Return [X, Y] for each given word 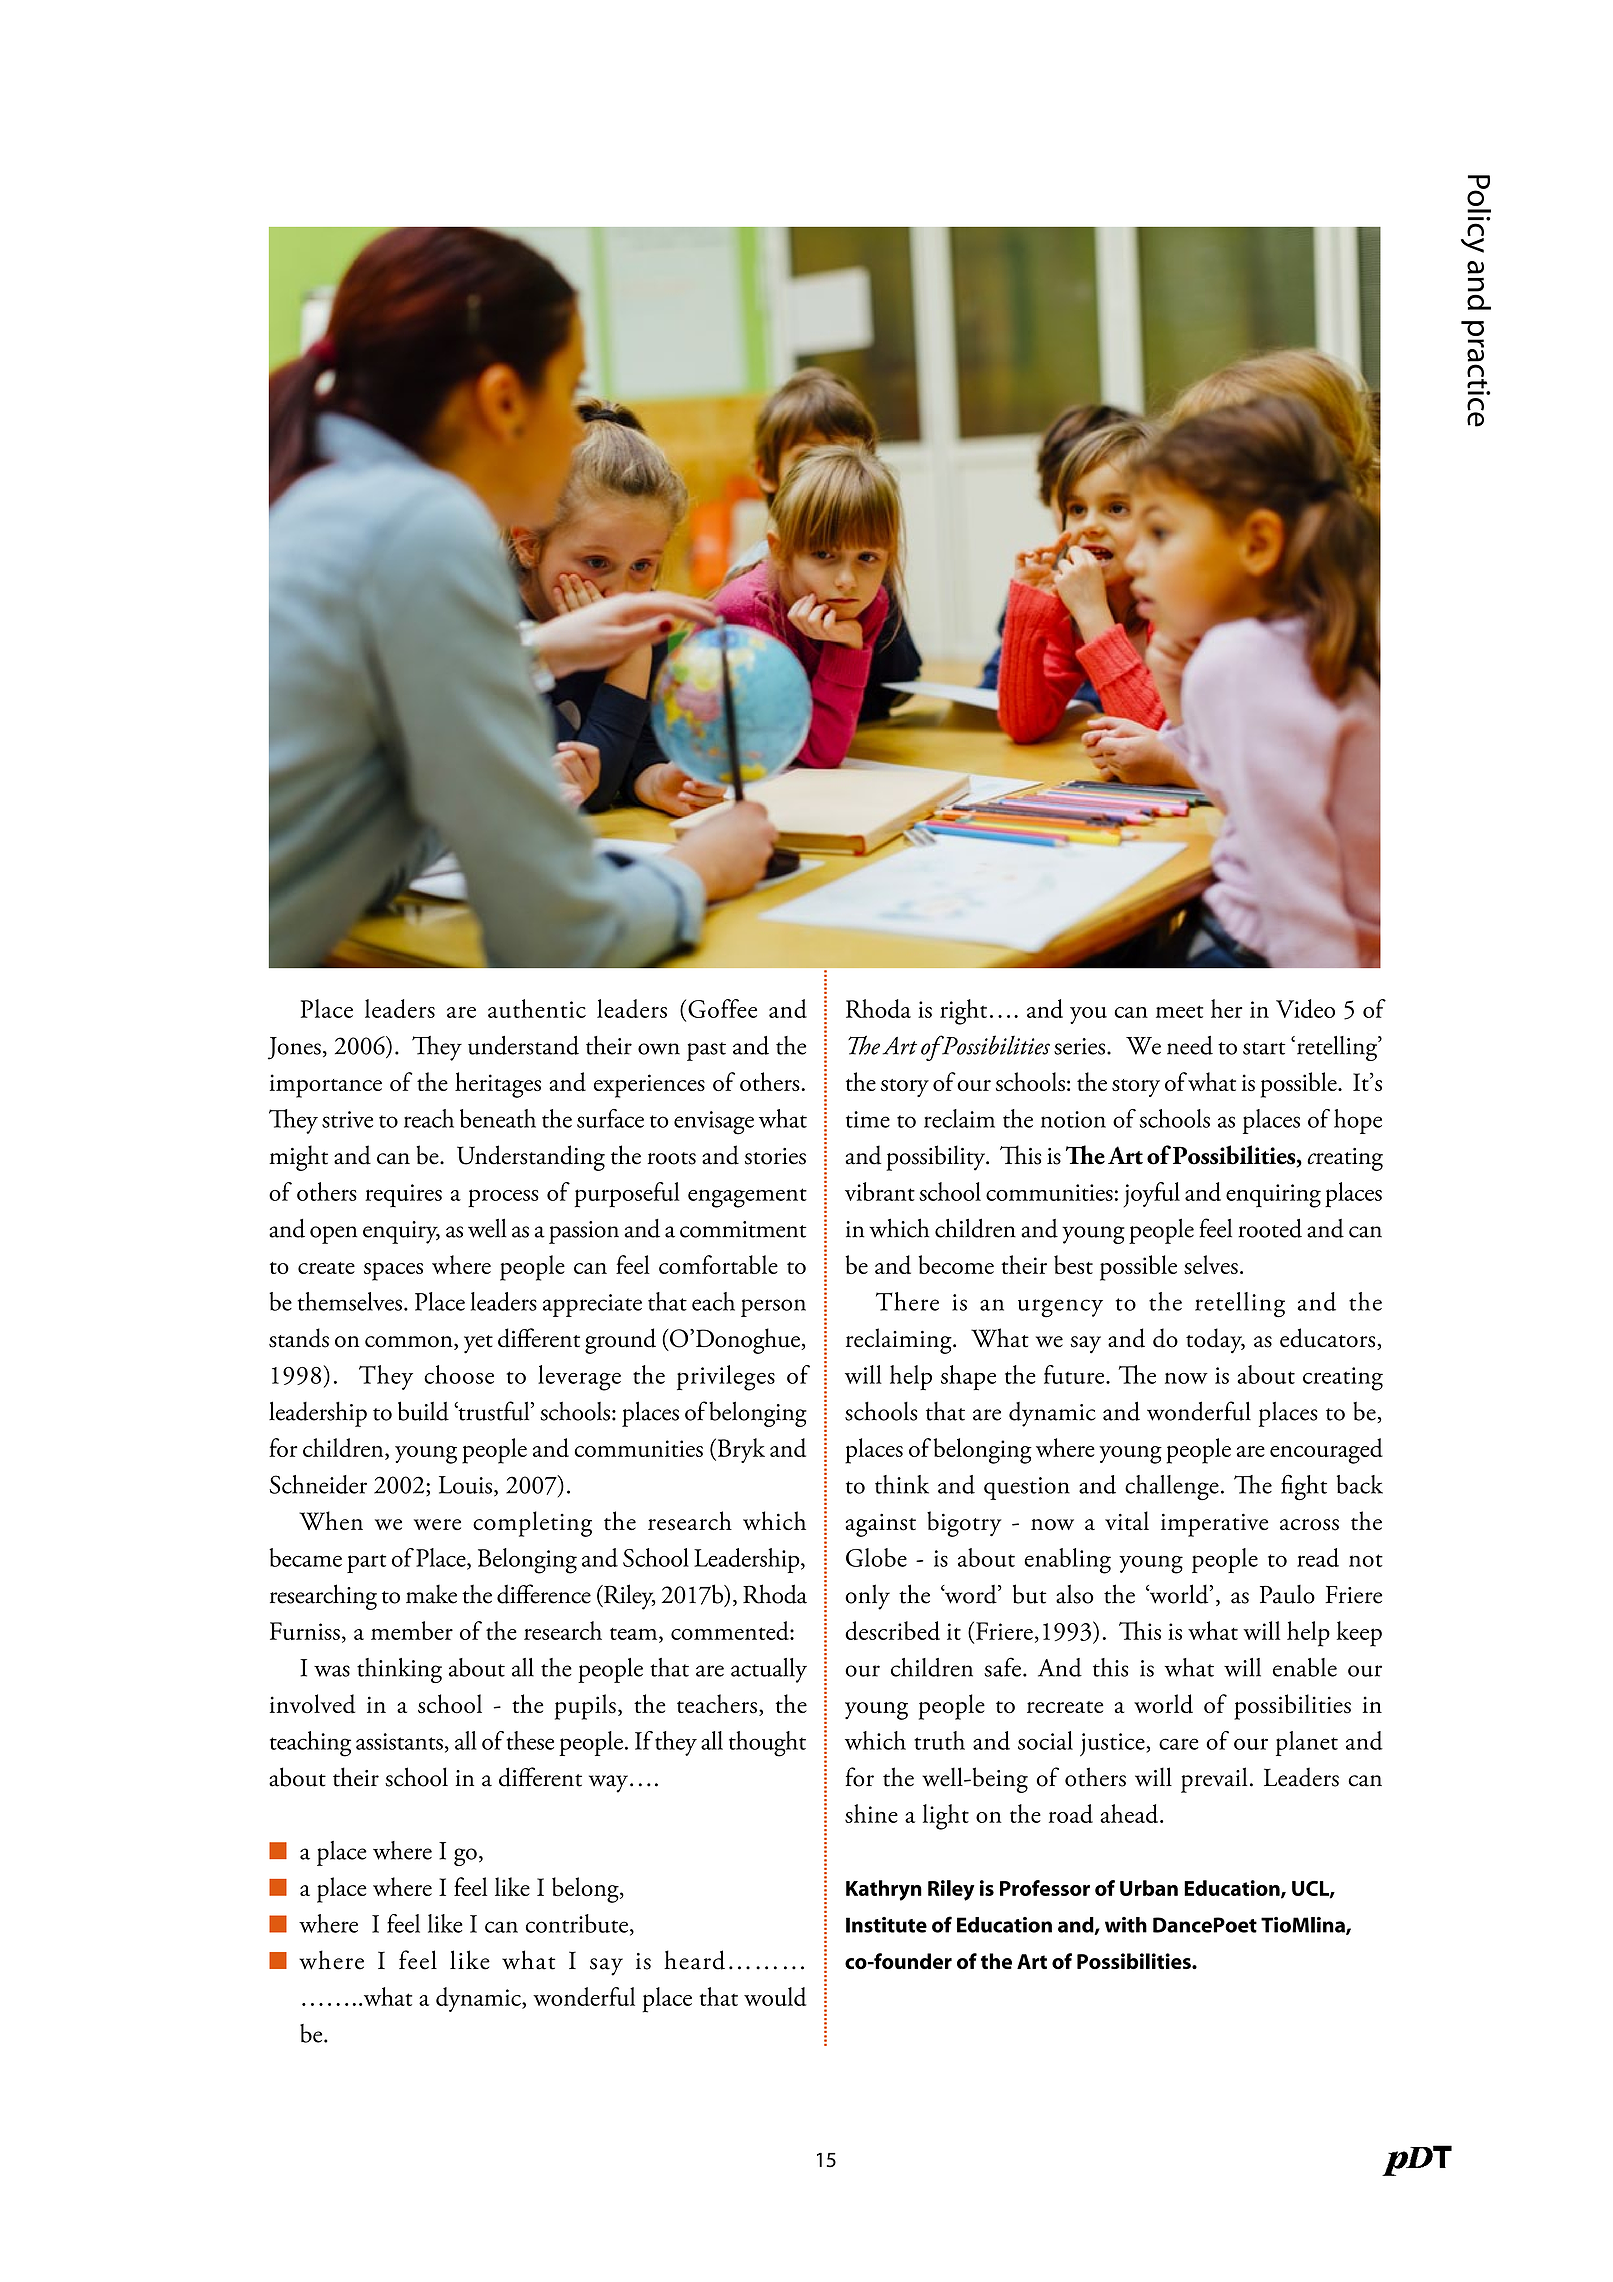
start [1264, 1048]
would [775, 1996]
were [437, 1524]
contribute [577, 1923]
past [706, 1051]
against [880, 1525]
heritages [498, 1085]
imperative [1214, 1525]
